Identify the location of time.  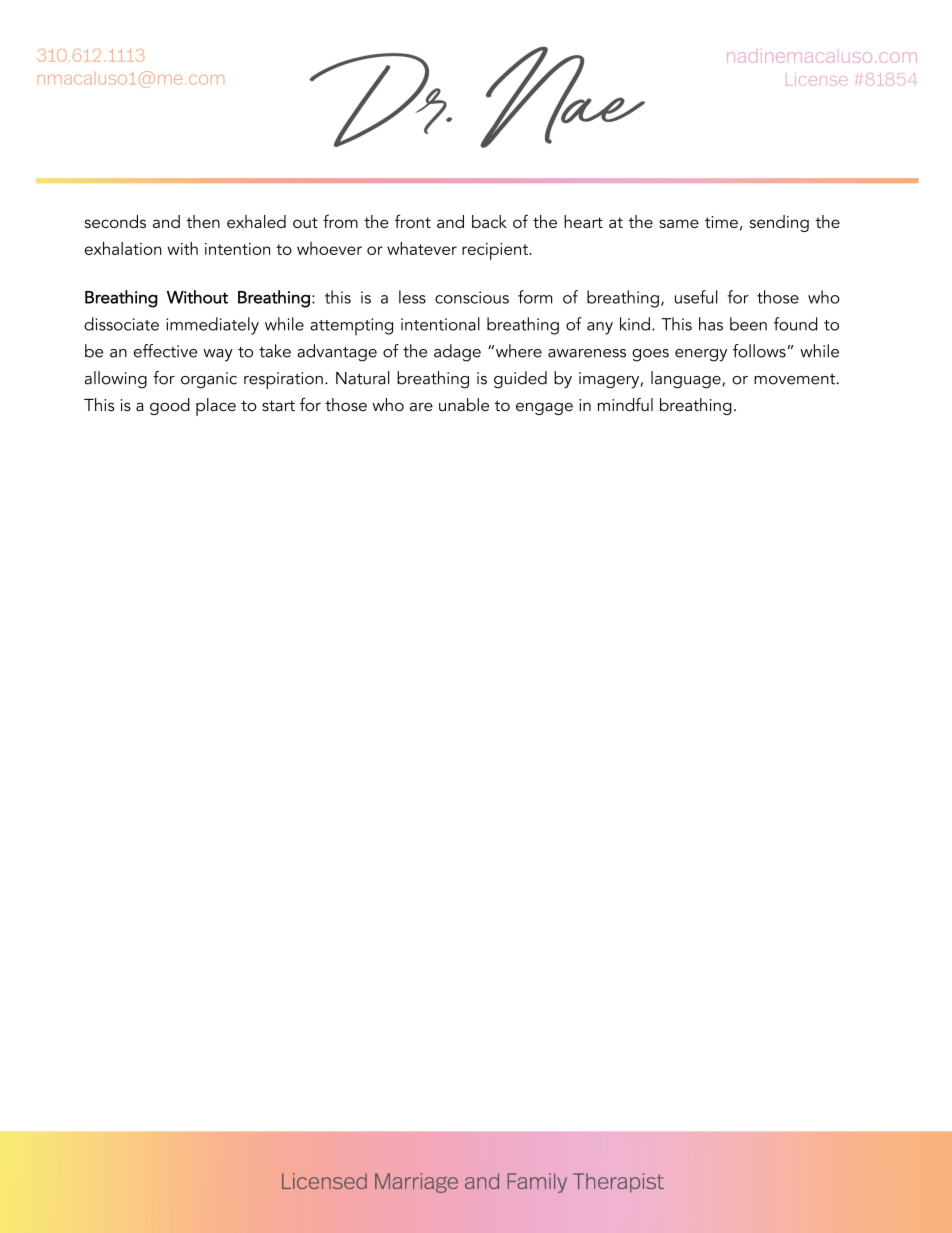
(721, 222).
